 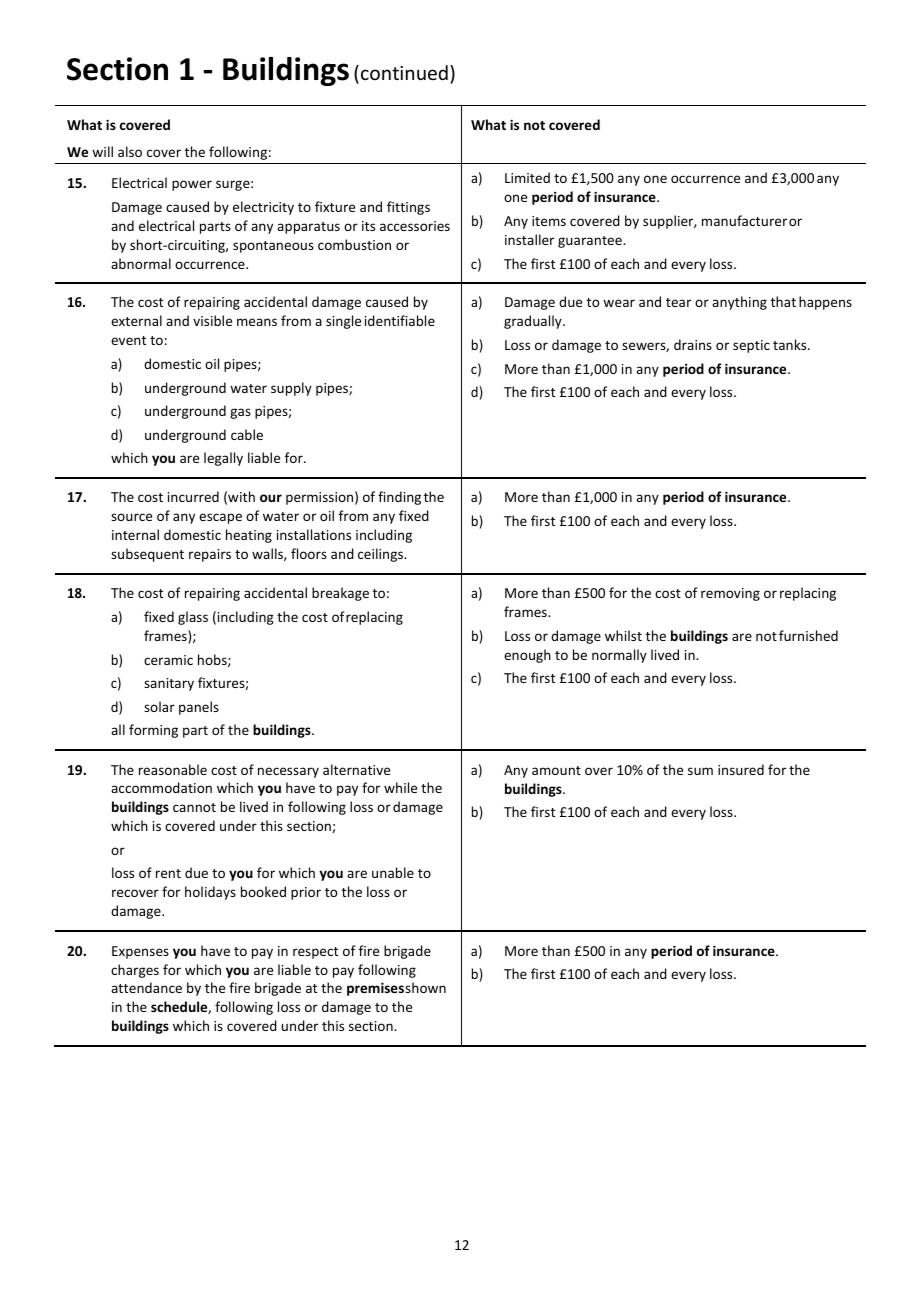 What do you see at coordinates (140, 952) in the screenshot?
I see `Expenses` at bounding box center [140, 952].
